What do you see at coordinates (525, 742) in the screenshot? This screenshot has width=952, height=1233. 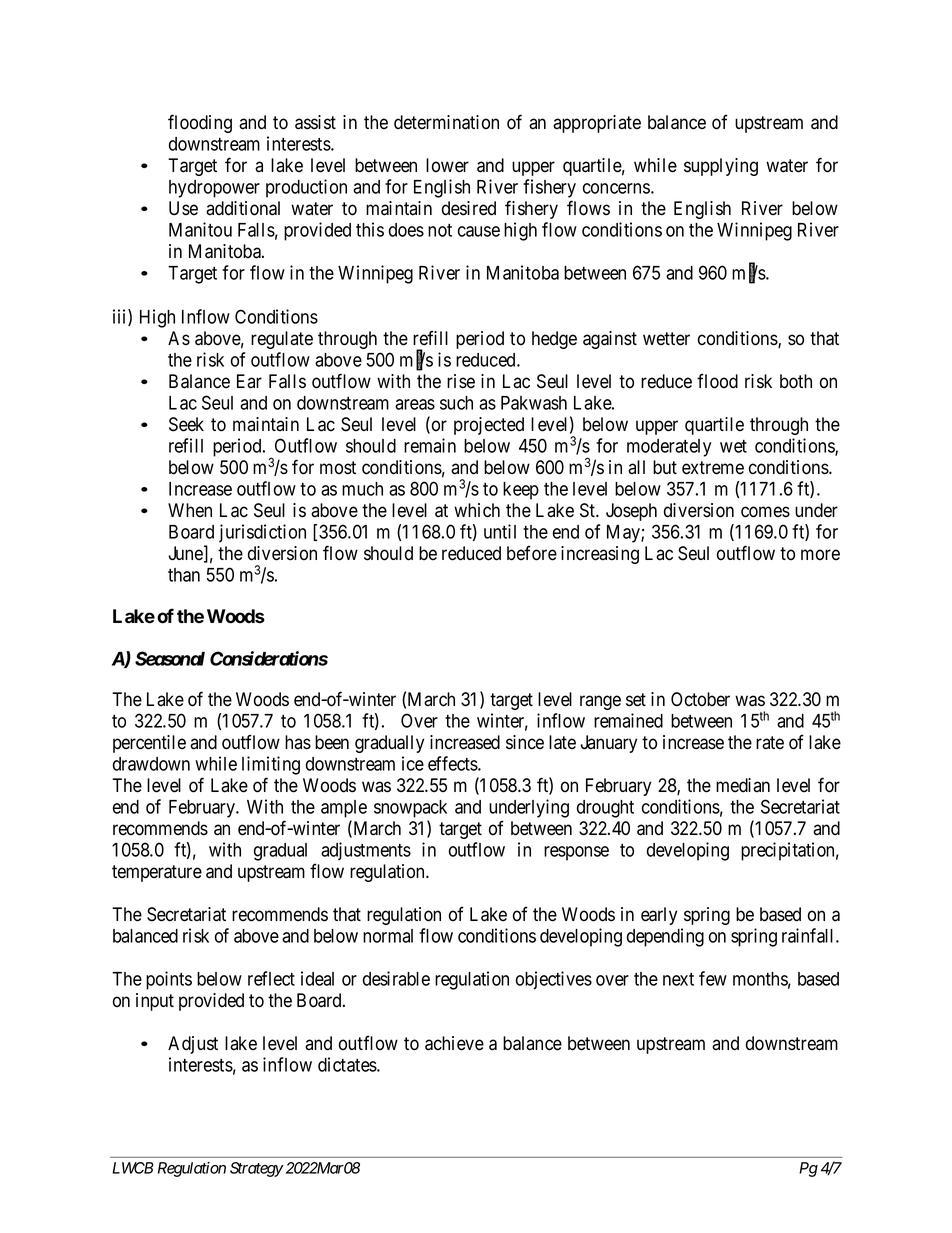 I see `since` at bounding box center [525, 742].
